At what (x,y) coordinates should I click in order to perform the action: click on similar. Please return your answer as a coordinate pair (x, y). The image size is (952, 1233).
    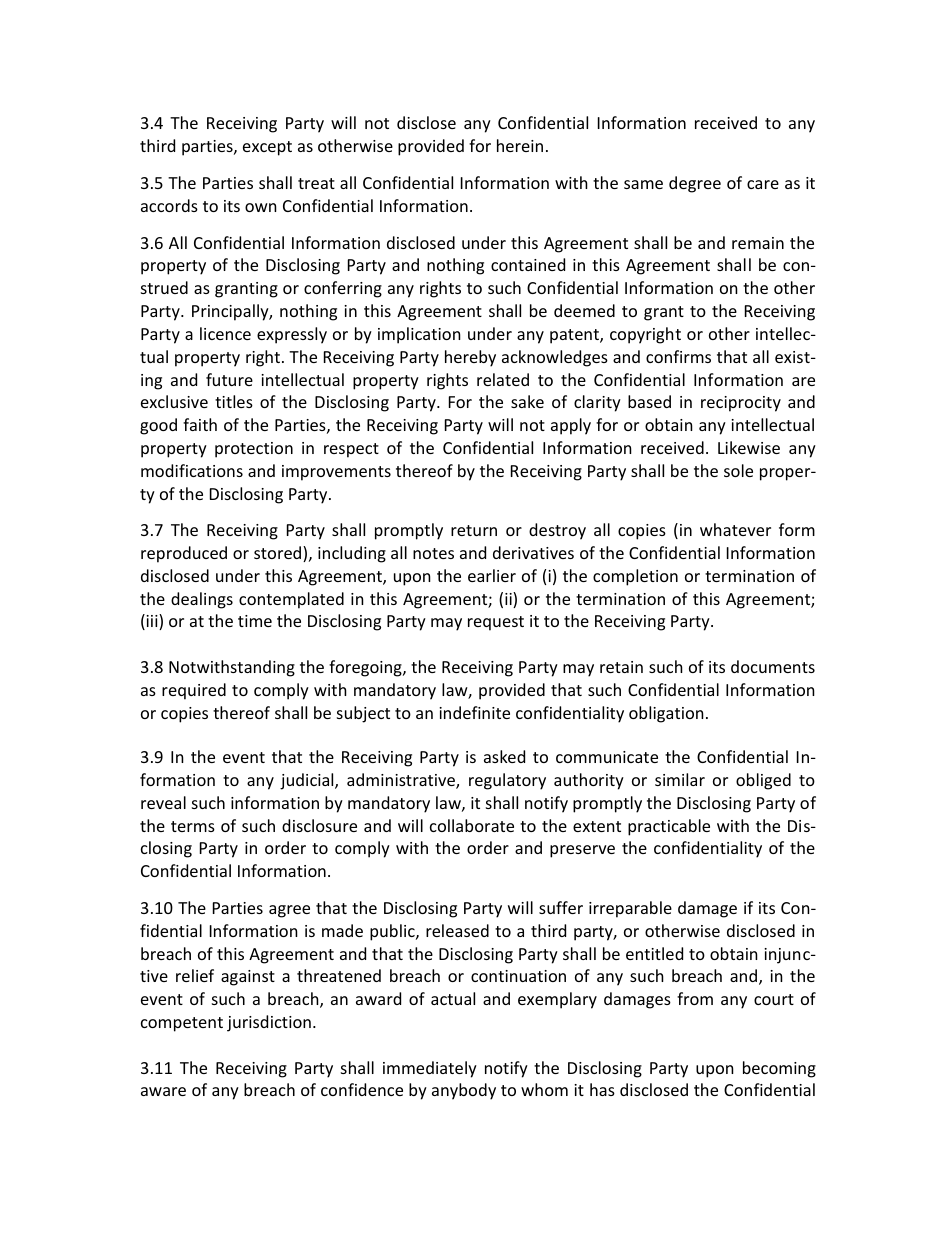
    Looking at the image, I should click on (680, 779).
